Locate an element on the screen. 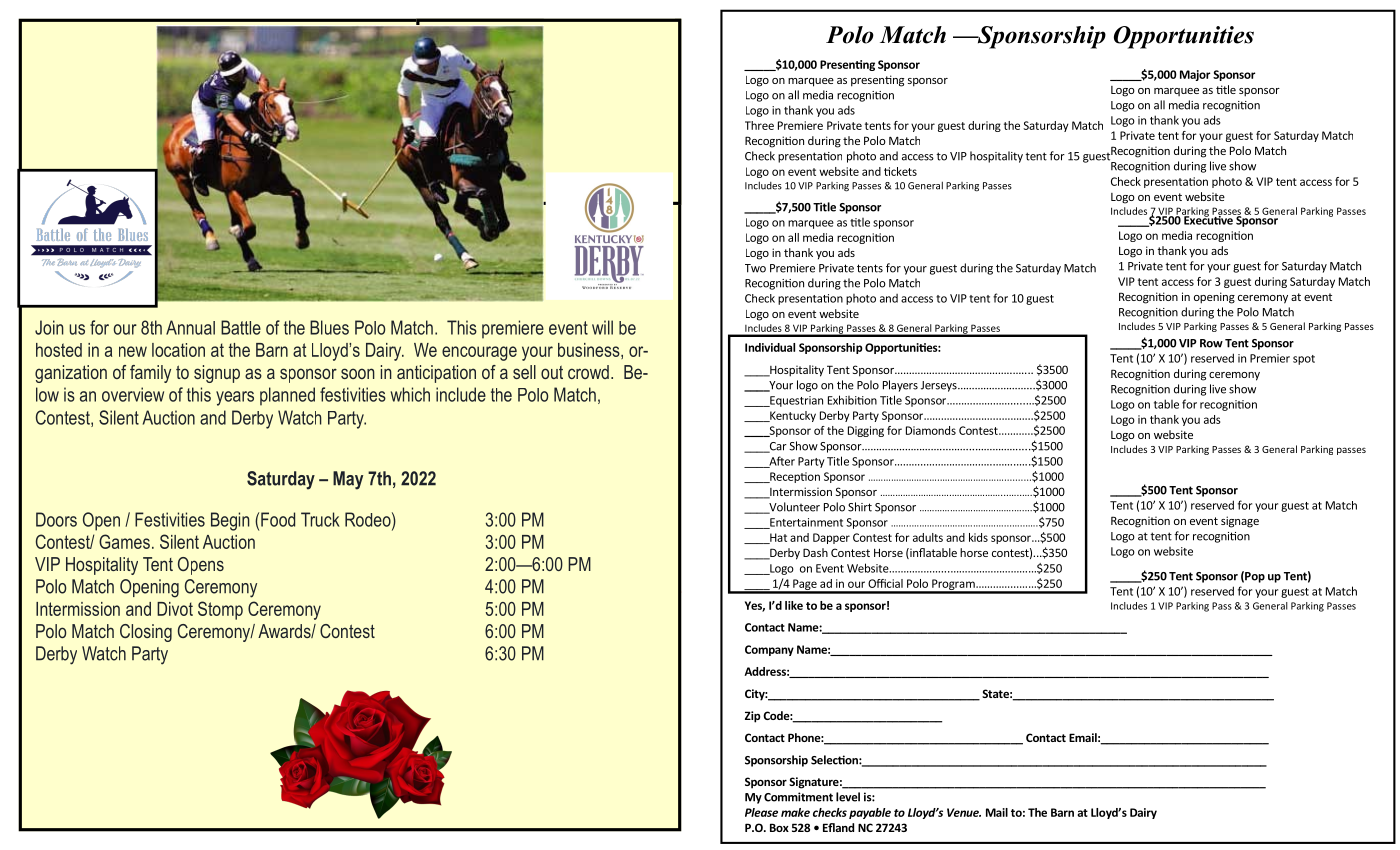 The width and height of the screenshot is (1400, 850). spot is located at coordinates (1304, 360).
